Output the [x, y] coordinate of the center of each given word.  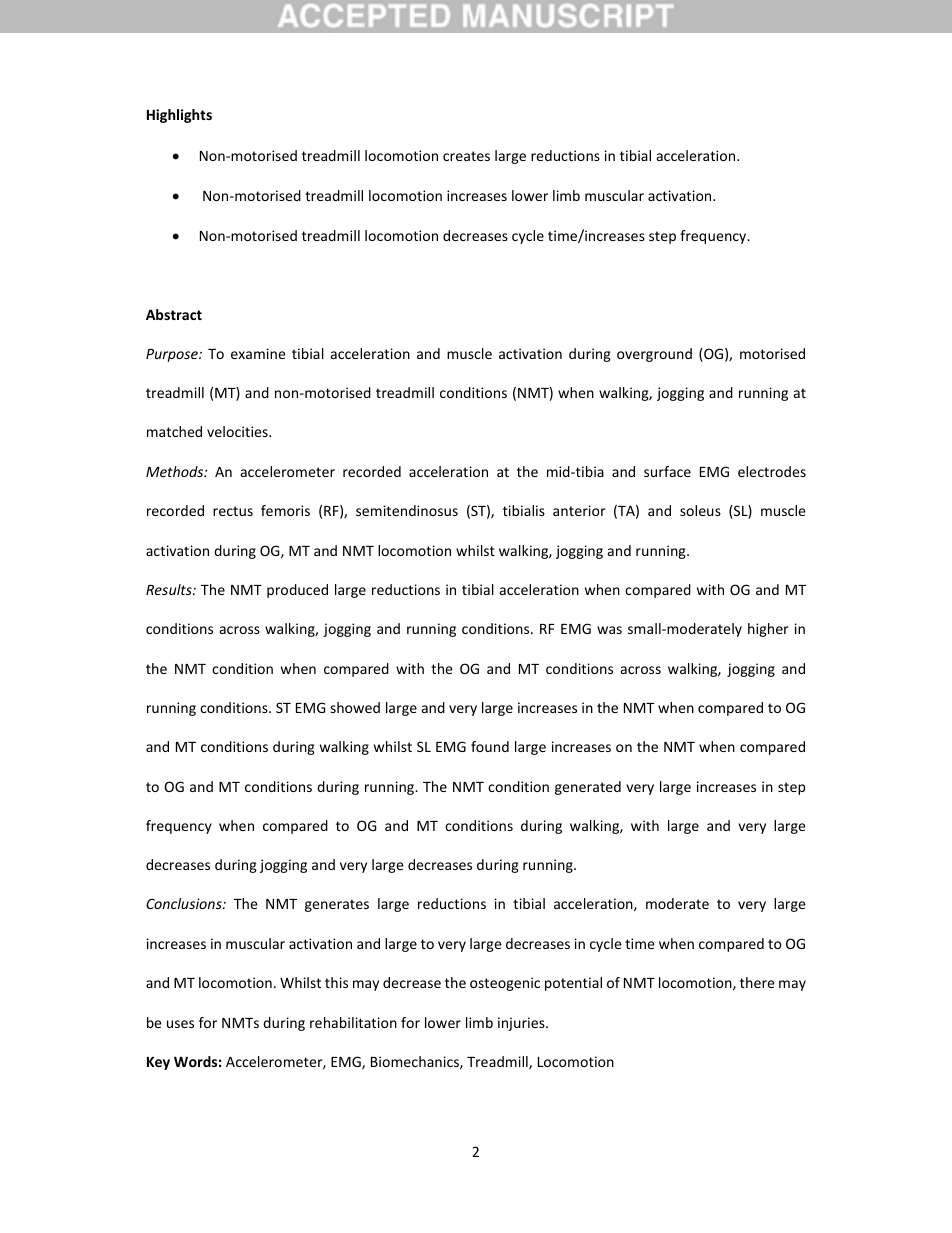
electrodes [772, 471]
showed [355, 707]
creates [466, 156]
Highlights [179, 116]
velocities [238, 431]
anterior [579, 510]
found [490, 746]
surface [667, 471]
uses [180, 1024]
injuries [522, 1024]
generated [588, 788]
